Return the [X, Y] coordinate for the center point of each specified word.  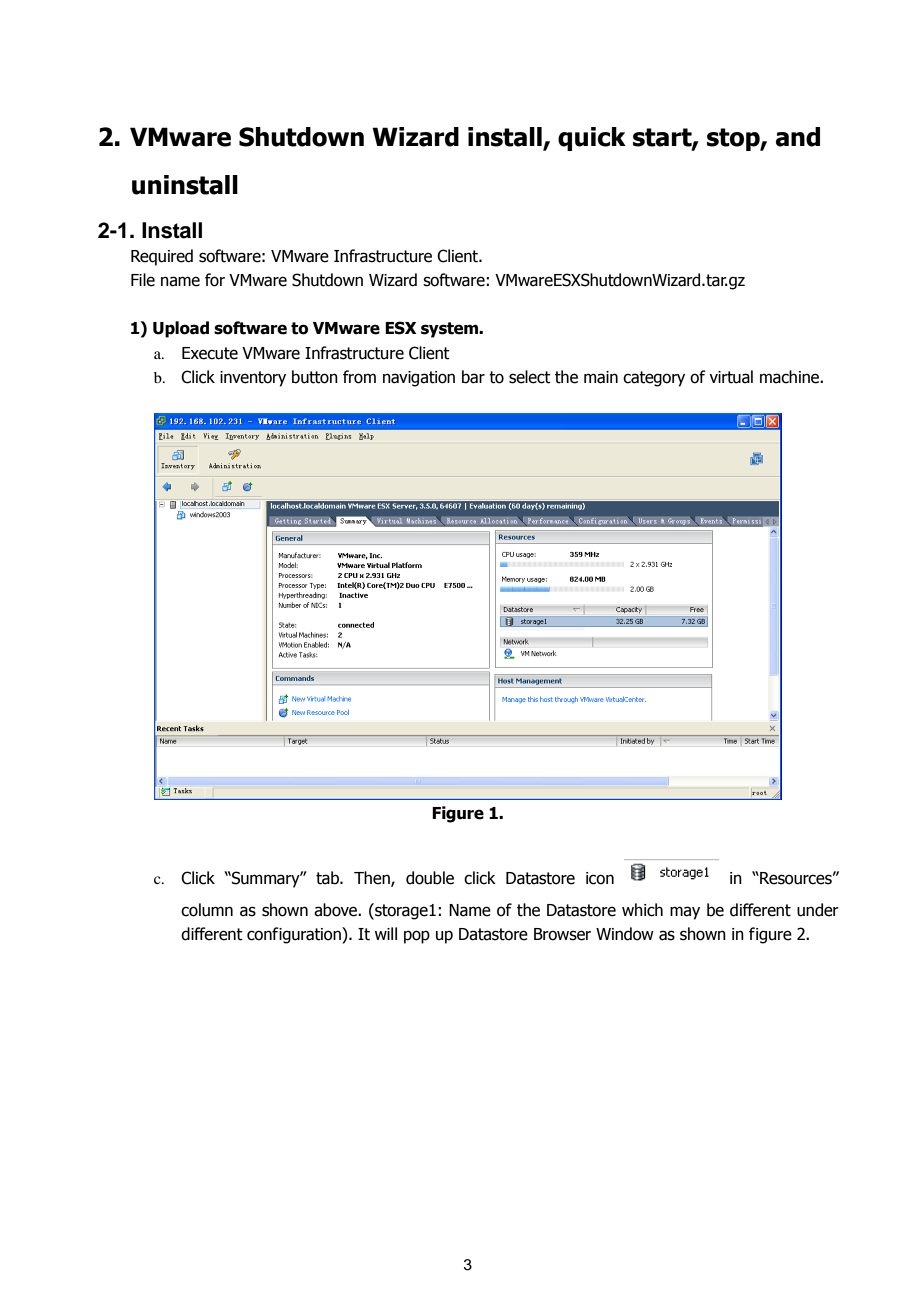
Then [373, 878]
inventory [253, 379]
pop [417, 937]
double [430, 878]
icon [600, 878]
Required [162, 257]
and [798, 137]
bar [473, 377]
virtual [731, 377]
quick [592, 139]
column [207, 910]
